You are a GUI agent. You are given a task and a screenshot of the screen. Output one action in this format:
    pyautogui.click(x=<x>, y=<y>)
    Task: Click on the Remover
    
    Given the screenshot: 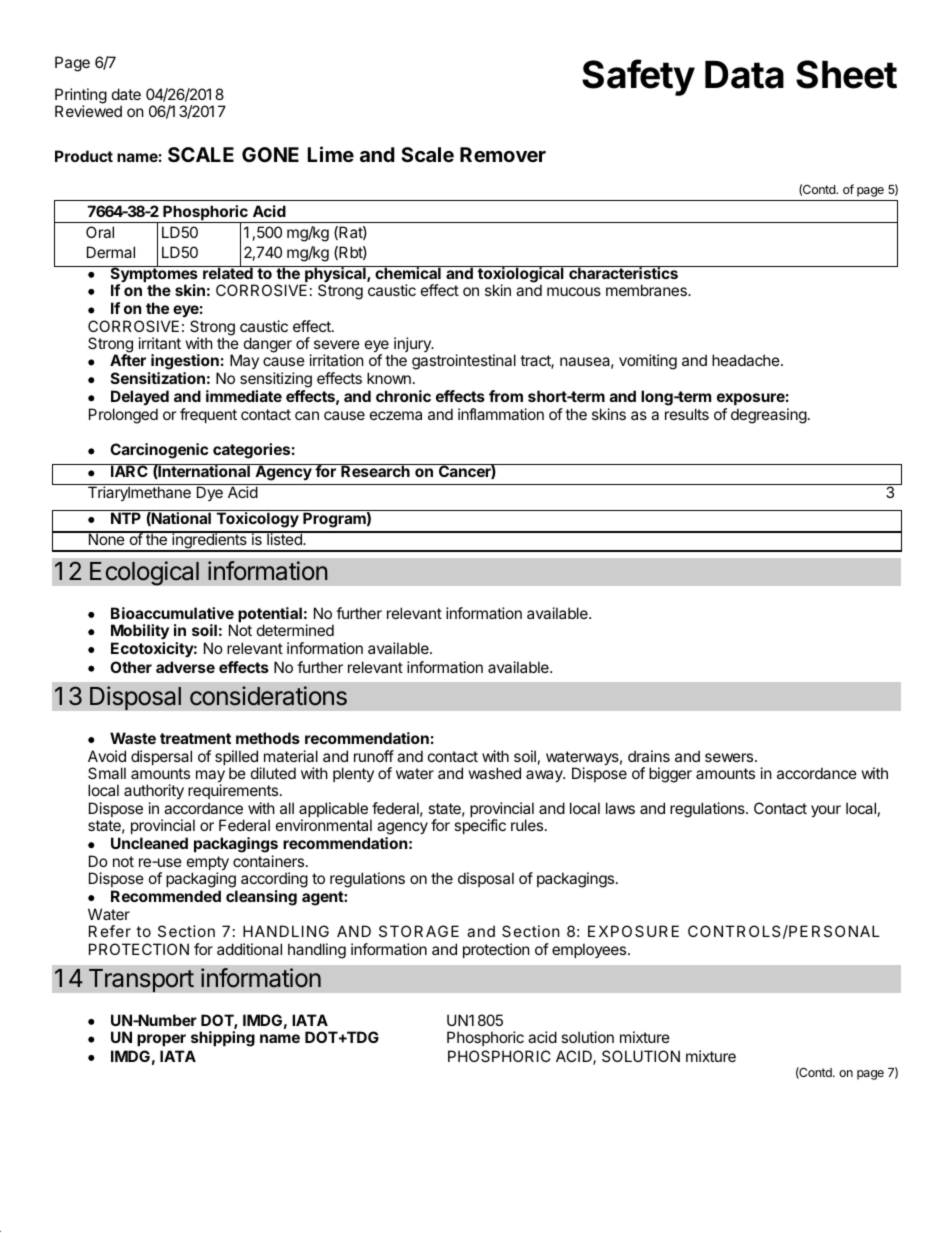 What is the action you would take?
    pyautogui.click(x=503, y=154)
